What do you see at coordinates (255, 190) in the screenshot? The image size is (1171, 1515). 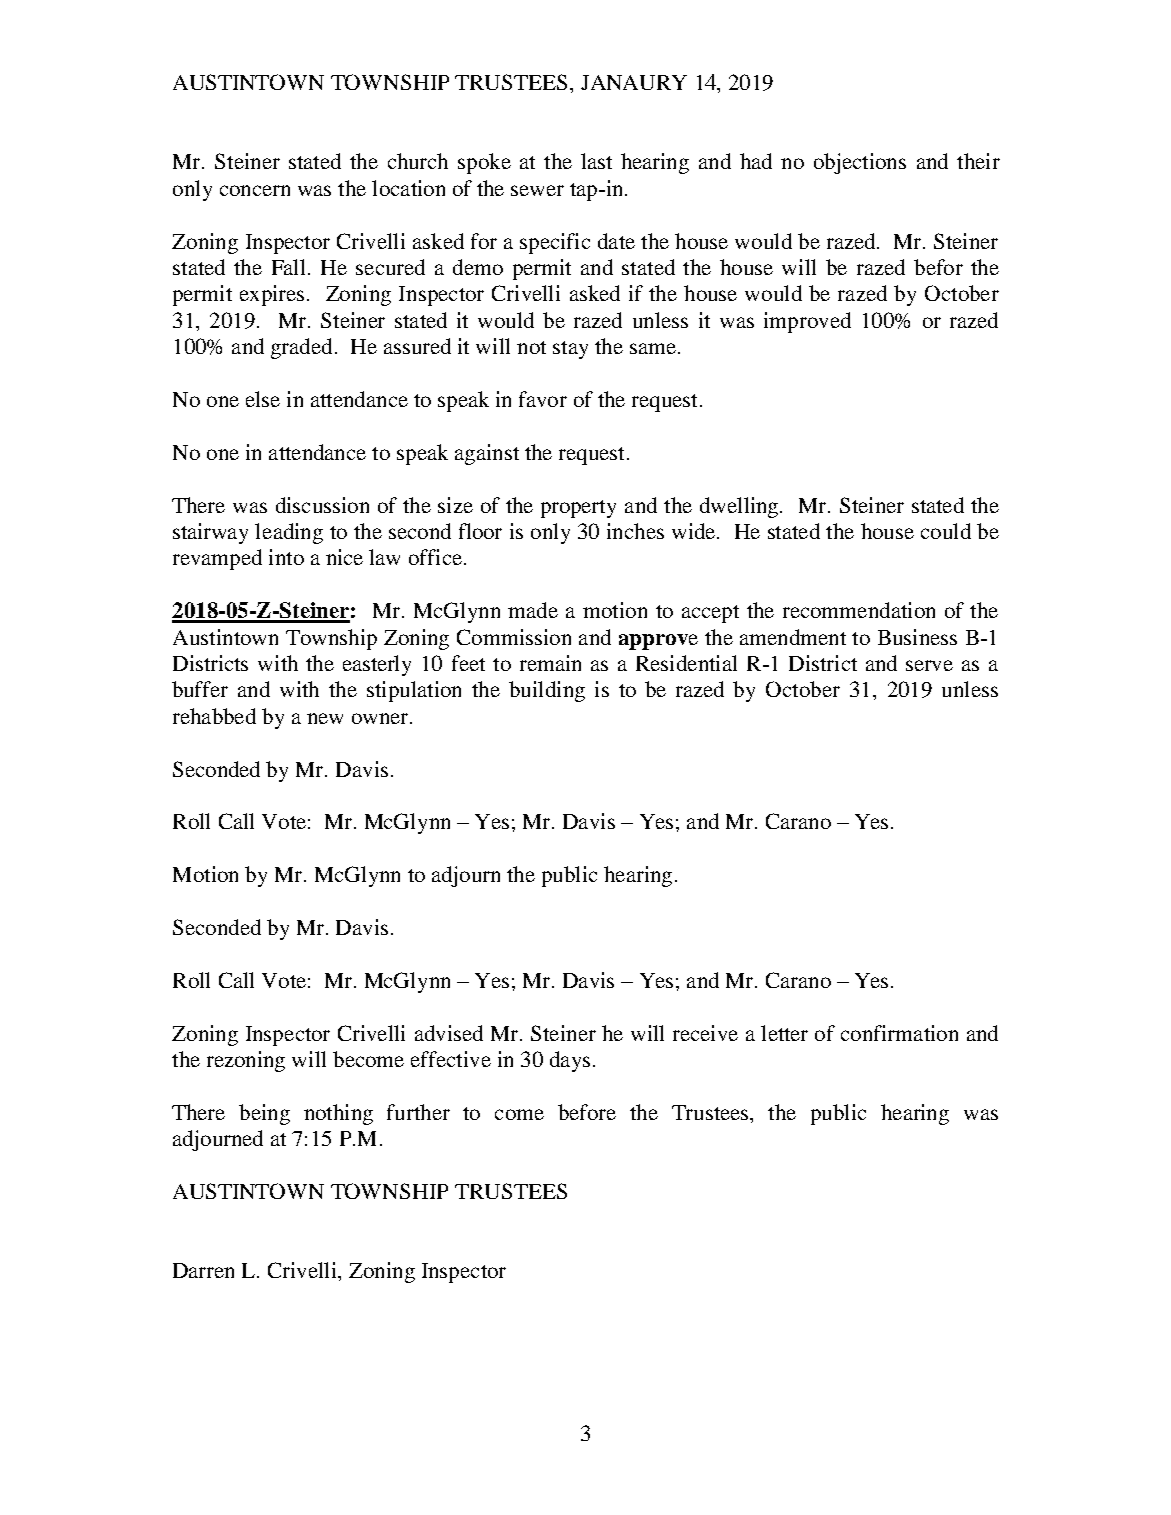 I see `concern` at bounding box center [255, 190].
